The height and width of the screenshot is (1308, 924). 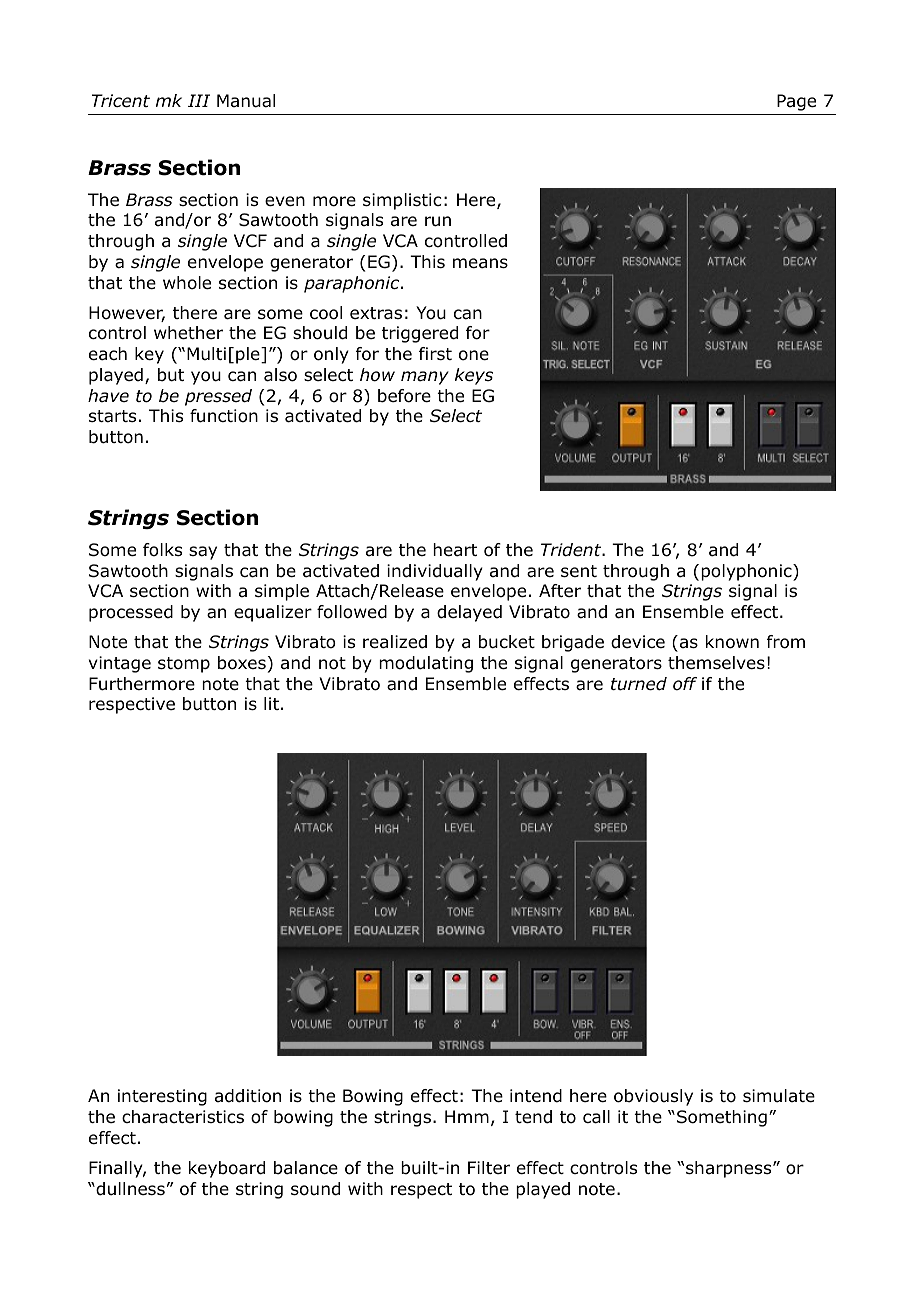 What do you see at coordinates (162, 1097) in the screenshot?
I see `interesting` at bounding box center [162, 1097].
